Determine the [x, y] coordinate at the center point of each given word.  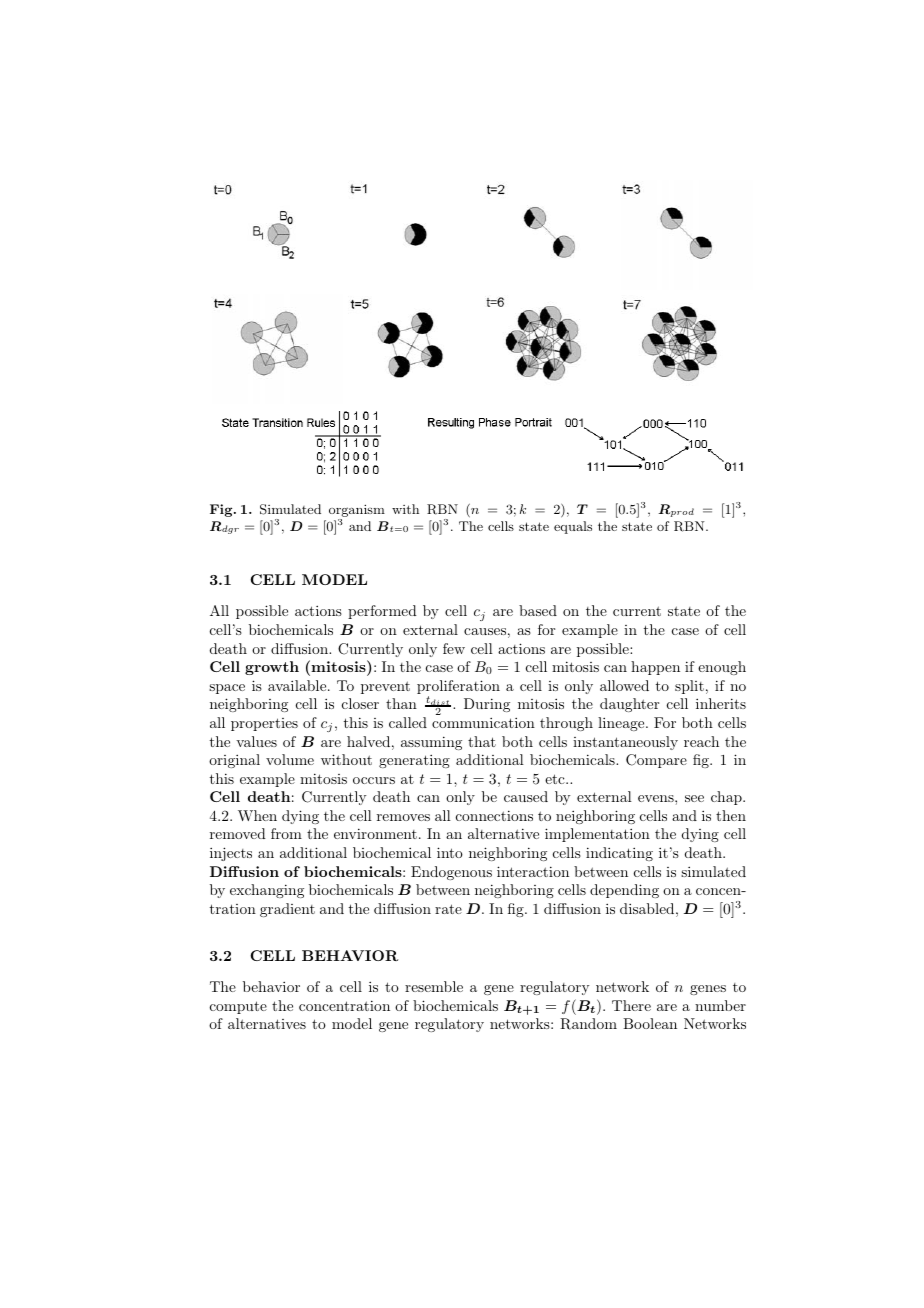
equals [573, 527]
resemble [434, 986]
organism [357, 510]
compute [238, 1007]
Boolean [650, 1023]
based [538, 610]
